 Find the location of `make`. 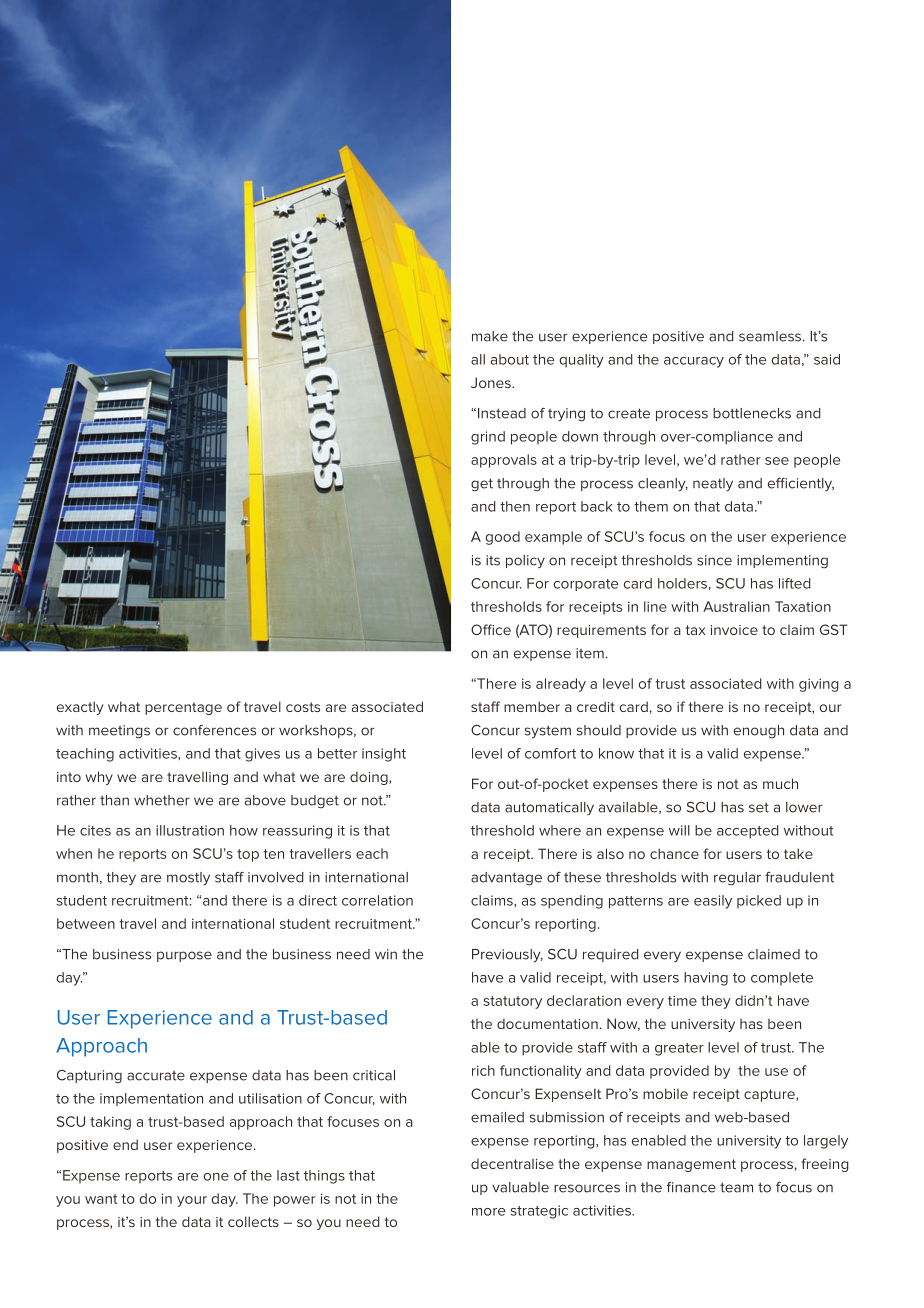

make is located at coordinates (490, 336).
